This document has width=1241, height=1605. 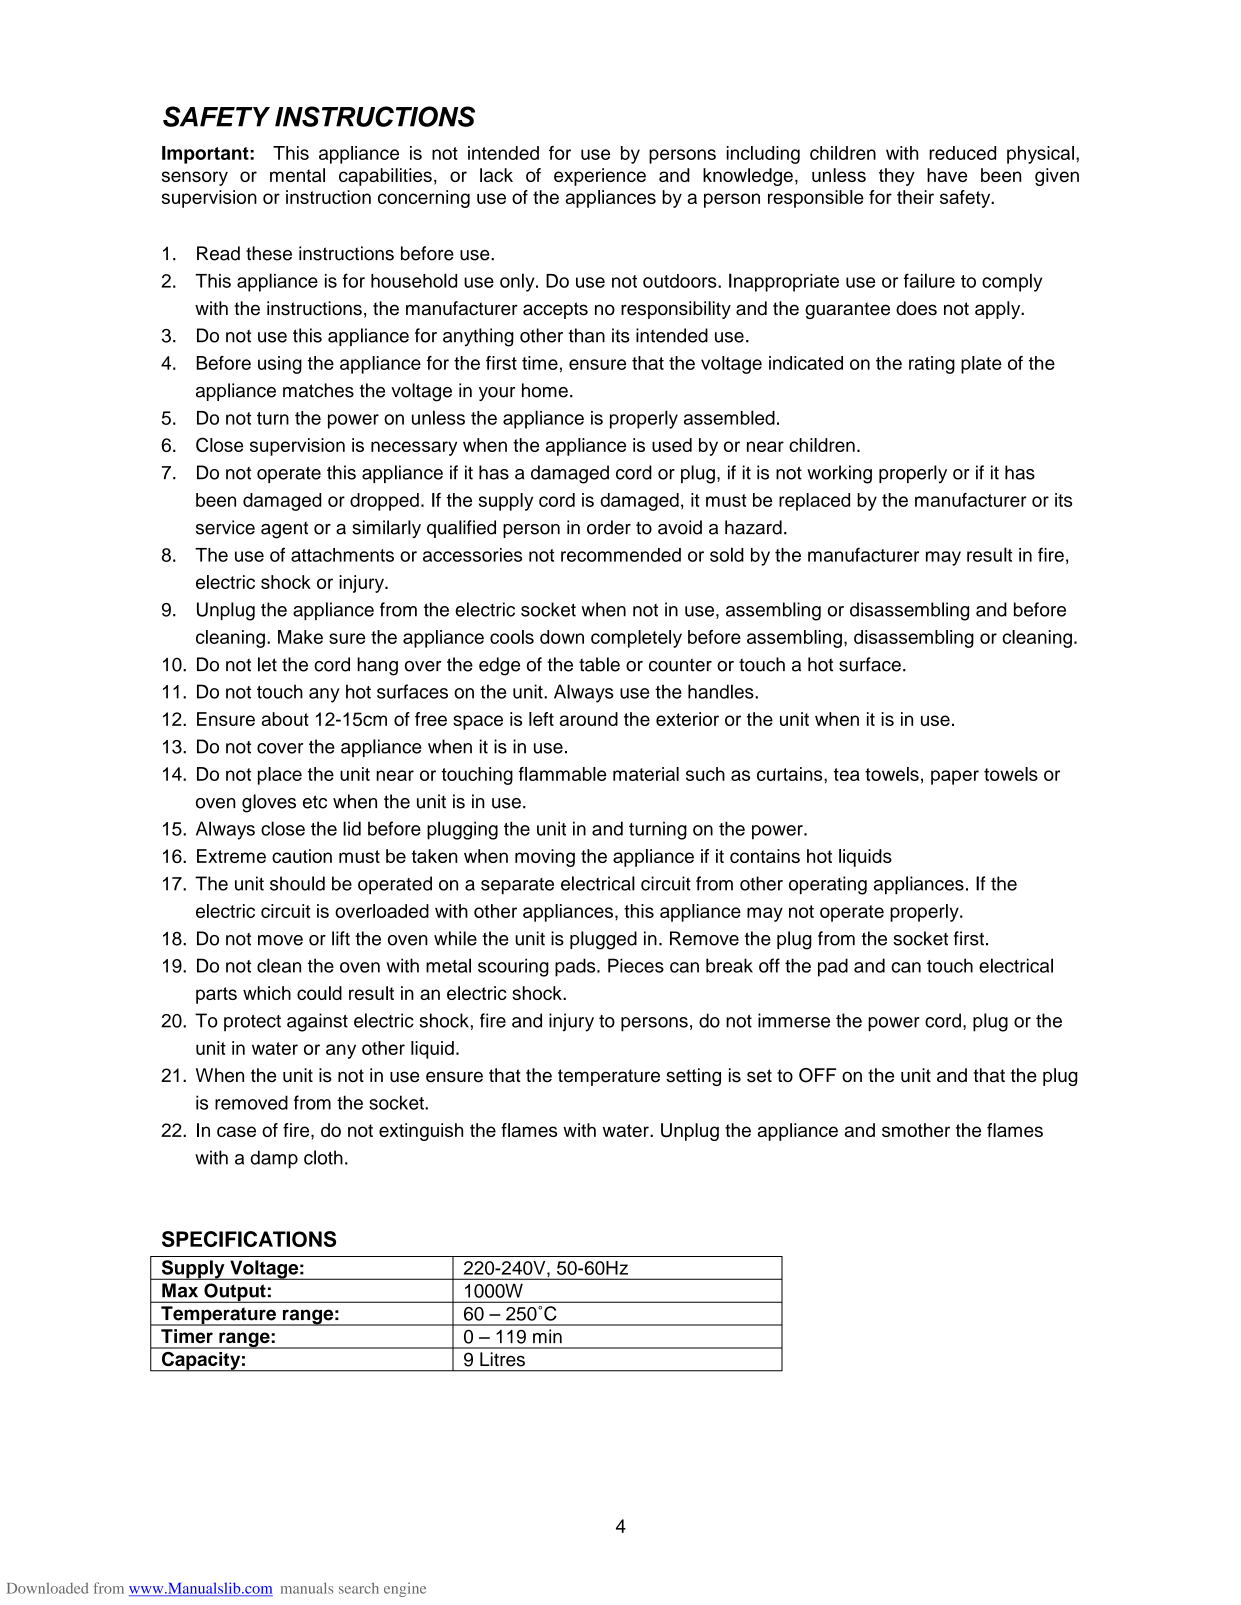 What do you see at coordinates (693, 1077) in the document?
I see `setting` at bounding box center [693, 1077].
